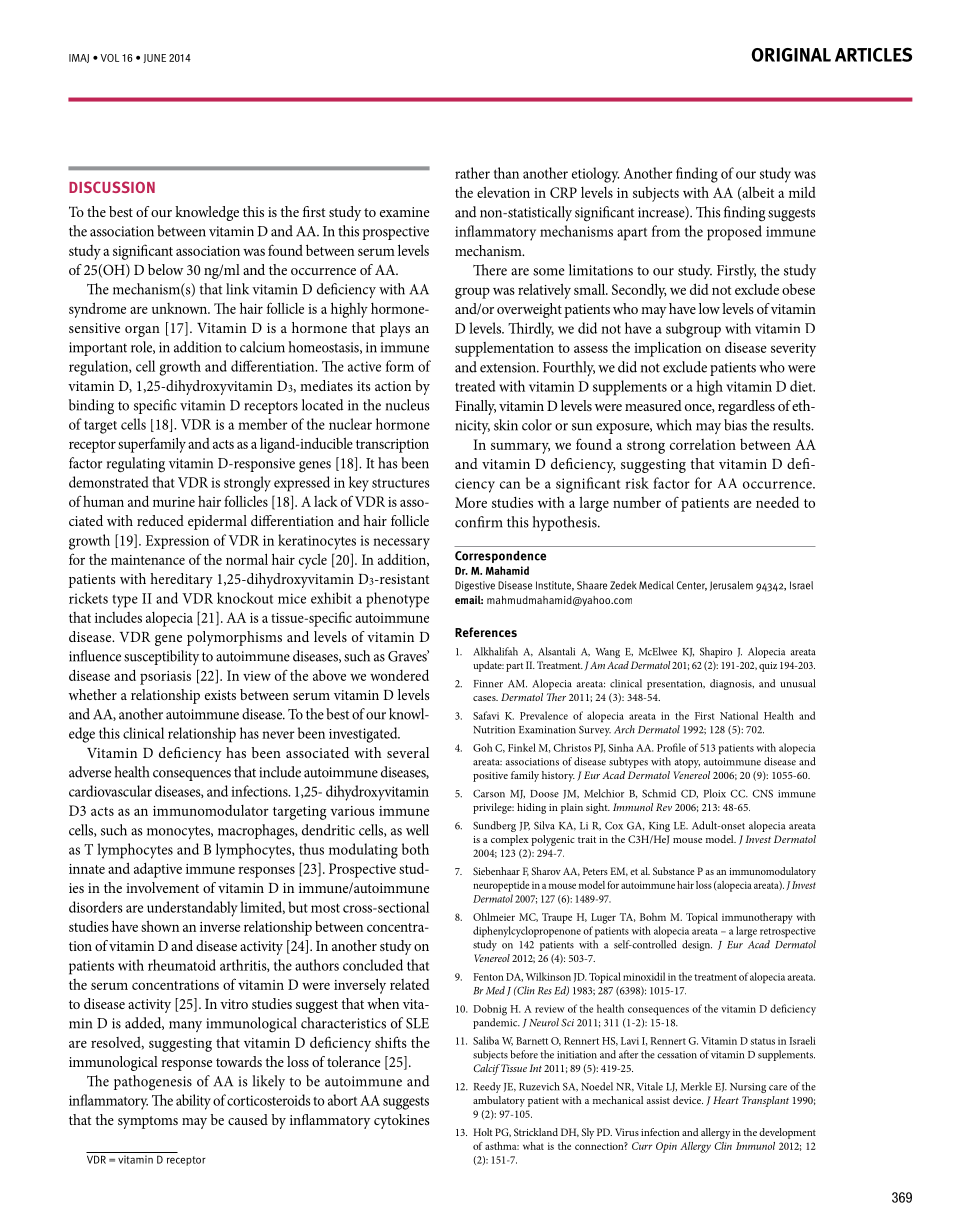 The width and height of the screenshot is (958, 1232). Describe the element at coordinates (531, 330) in the screenshot. I see `Thirdly` at that location.
